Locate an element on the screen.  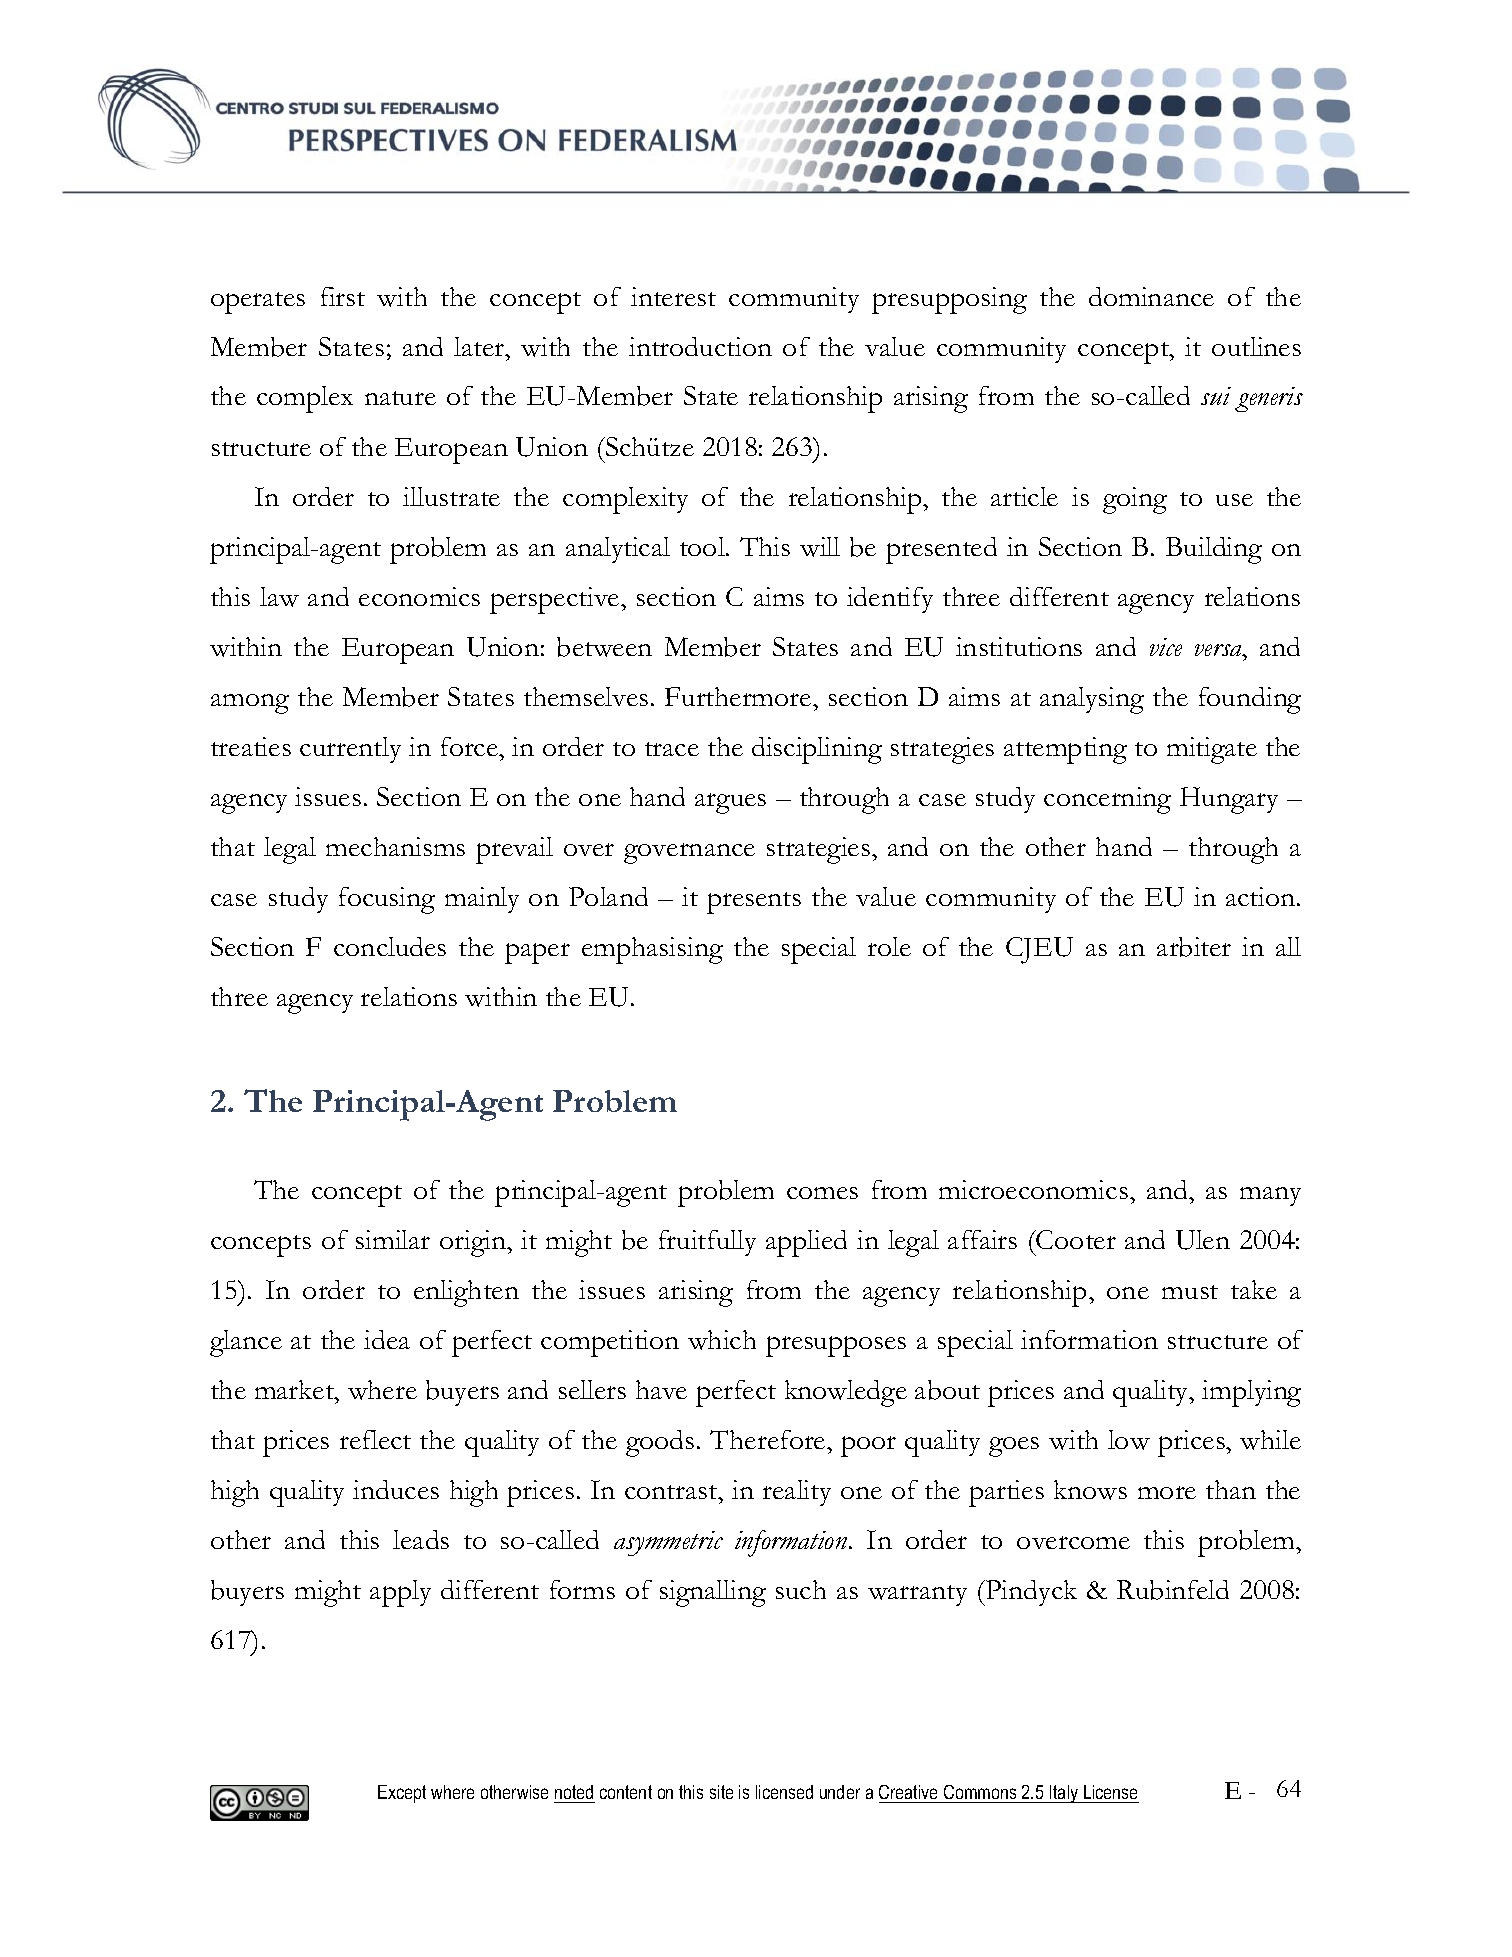
arbiter is located at coordinates (1194, 947).
